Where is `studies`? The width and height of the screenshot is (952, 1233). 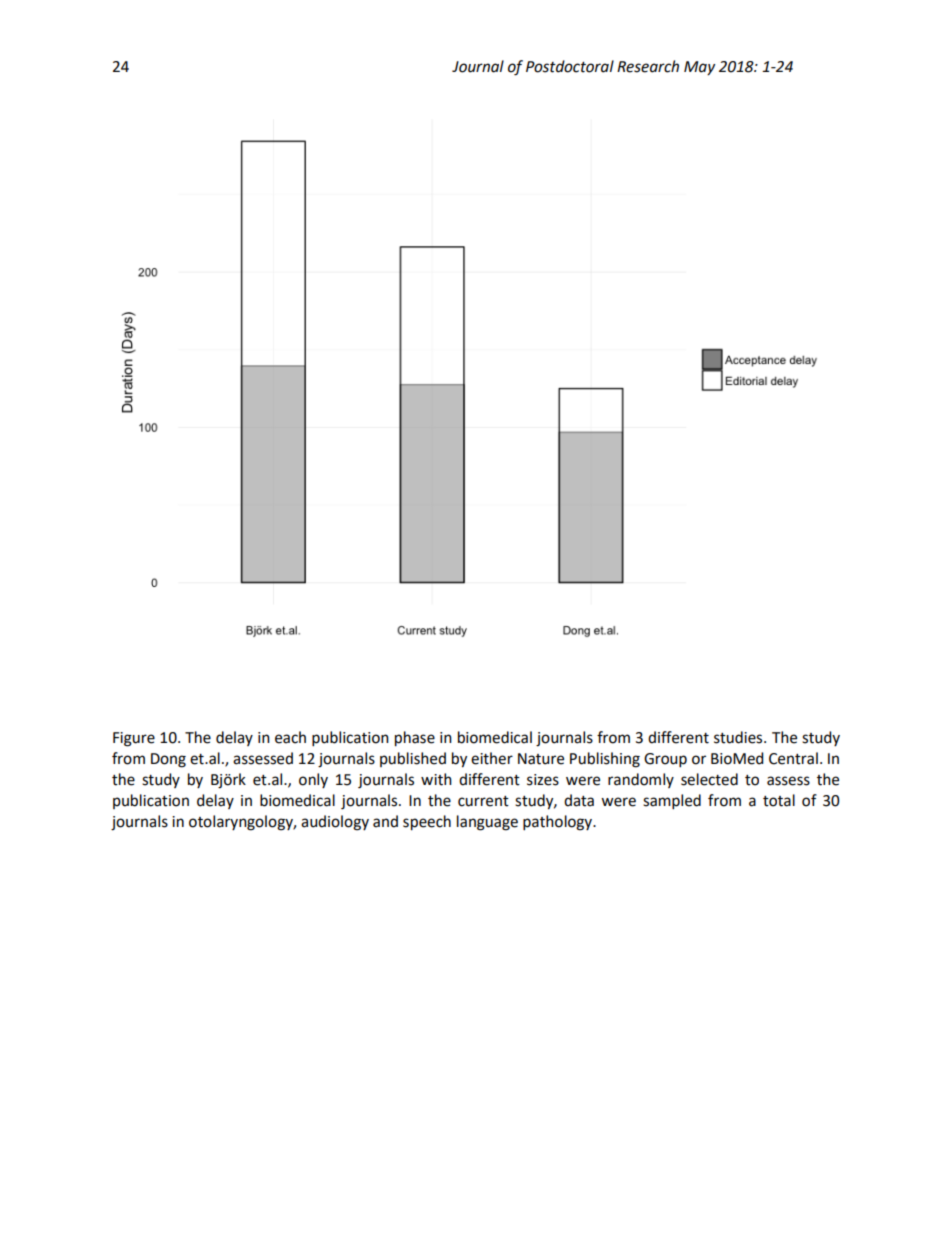 studies is located at coordinates (739, 737).
